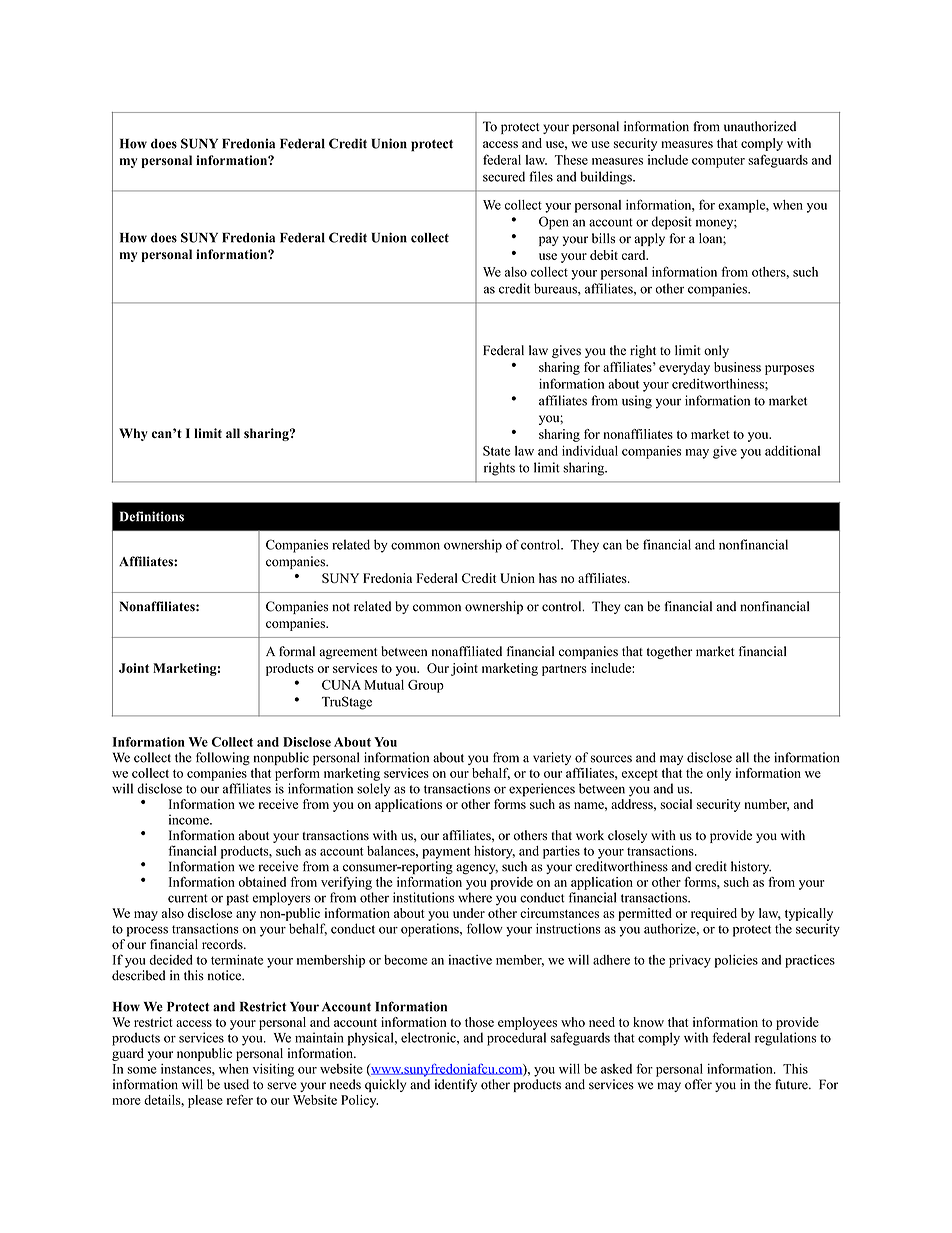 This screenshot has width=952, height=1233. Describe the element at coordinates (496, 451) in the screenshot. I see `State` at that location.
